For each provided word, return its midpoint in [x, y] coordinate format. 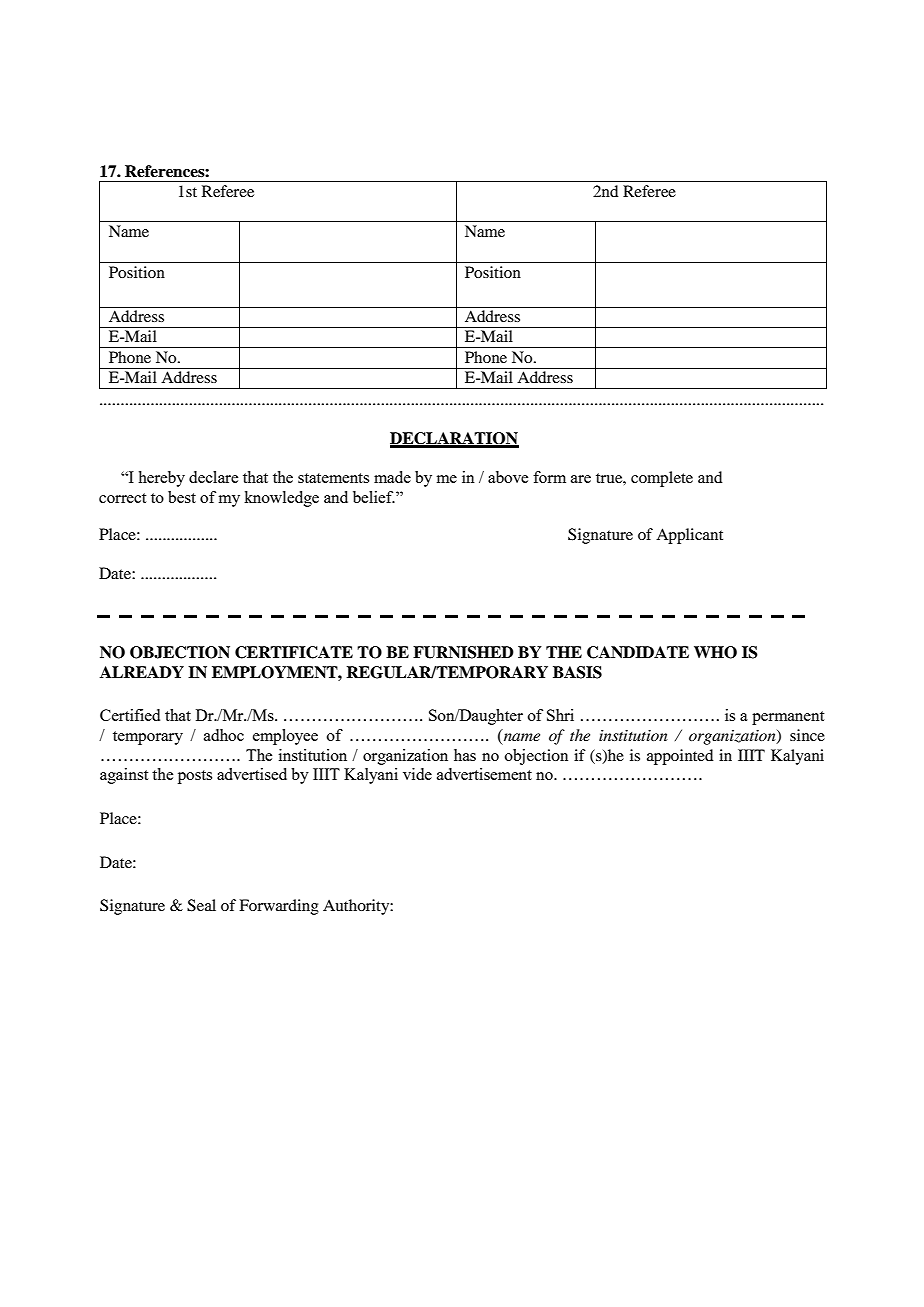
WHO [715, 652]
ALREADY [142, 672]
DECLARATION [454, 439]
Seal [201, 905]
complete [662, 479]
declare [213, 477]
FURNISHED [463, 652]
